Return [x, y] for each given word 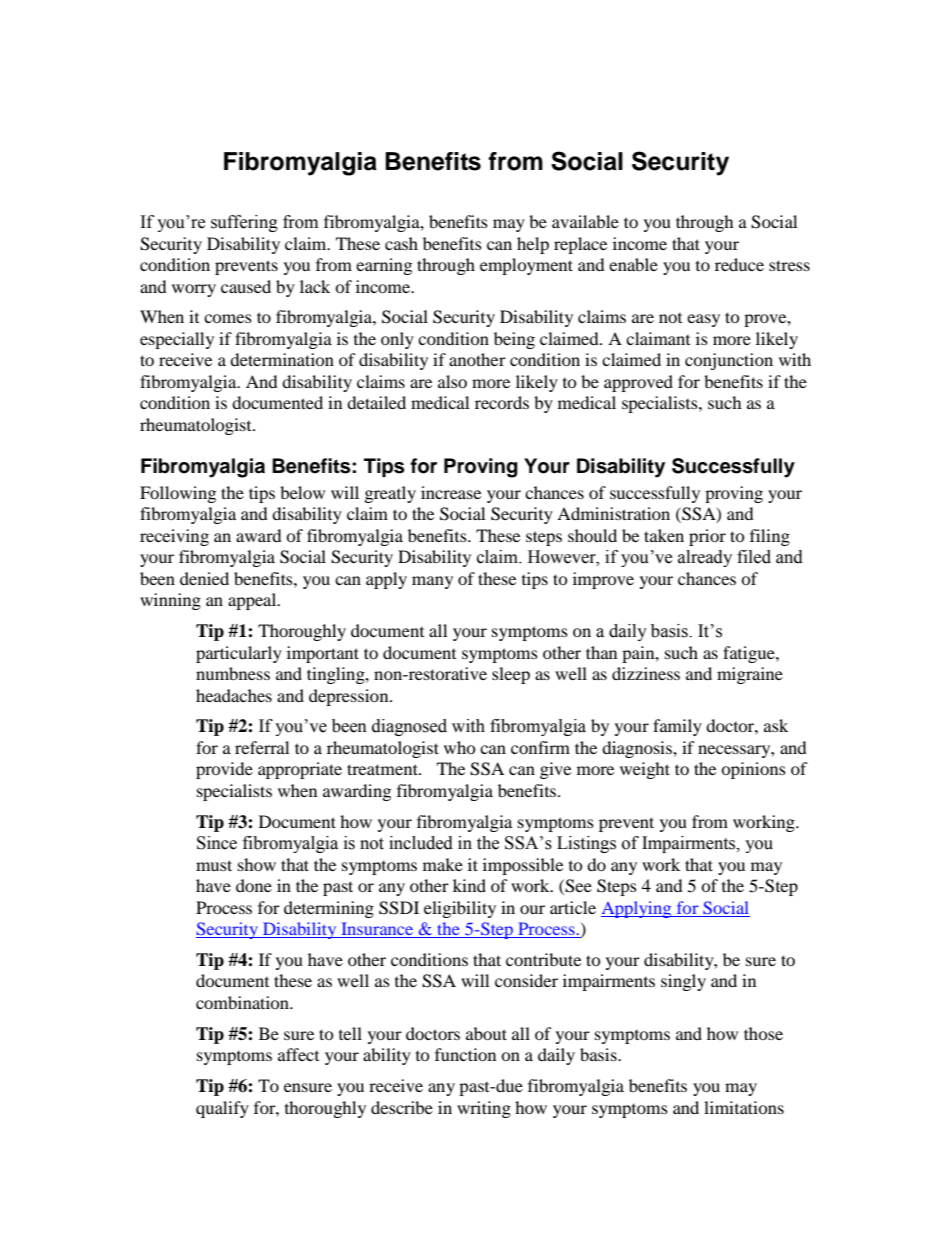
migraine [750, 675]
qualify [222, 1109]
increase [451, 492]
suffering [244, 223]
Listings [586, 844]
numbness [233, 673]
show [257, 864]
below [302, 492]
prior [707, 537]
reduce [739, 264]
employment [526, 266]
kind [469, 885]
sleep [511, 675]
